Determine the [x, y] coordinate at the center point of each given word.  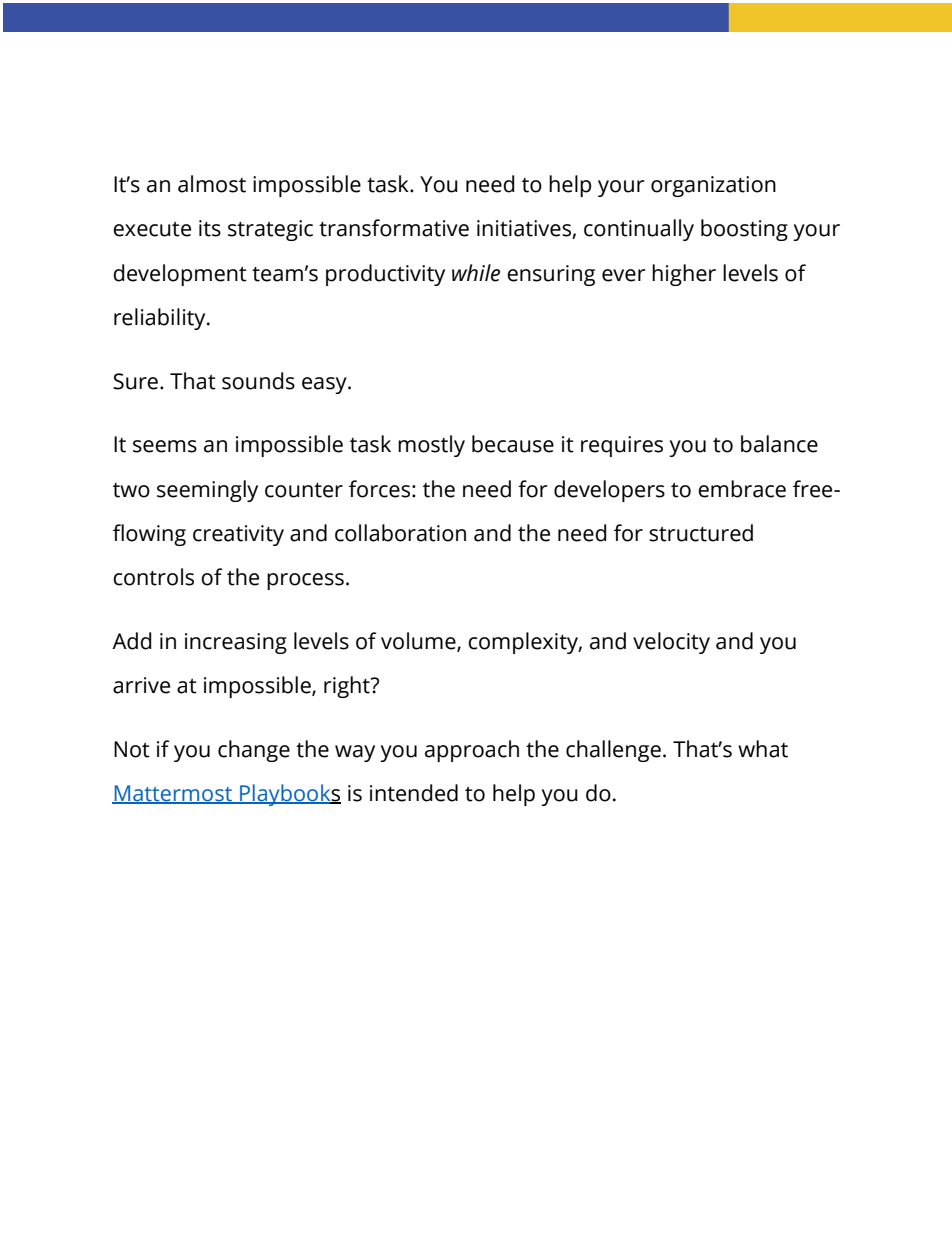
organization [713, 186]
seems [165, 446]
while [476, 273]
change [254, 751]
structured [701, 533]
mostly [431, 446]
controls [153, 577]
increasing [236, 643]
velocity [671, 643]
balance [779, 444]
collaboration [400, 533]
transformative [394, 228]
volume [419, 641]
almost [212, 184]
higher [684, 275]
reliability [161, 319]
